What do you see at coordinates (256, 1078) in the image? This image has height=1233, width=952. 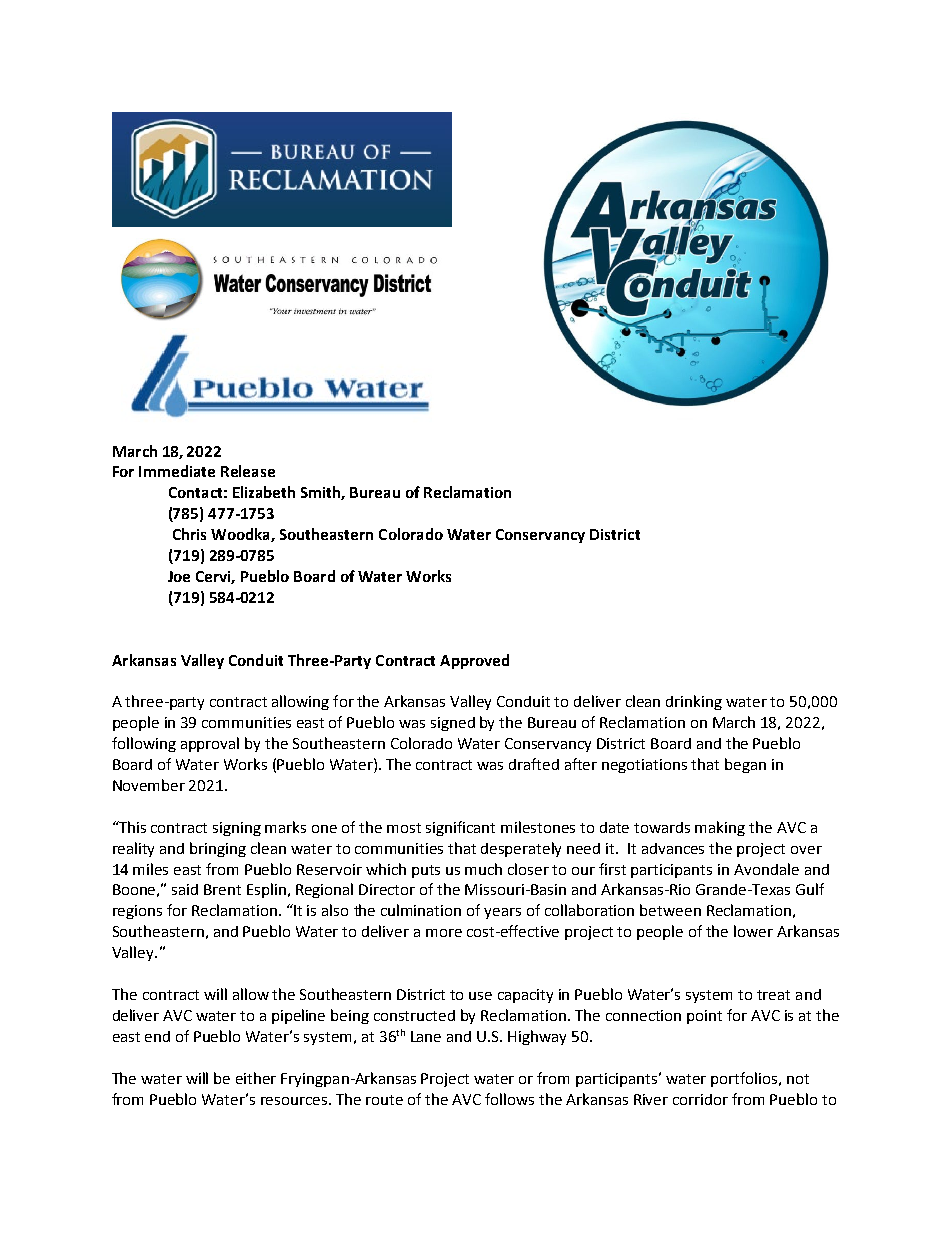 I see `either` at bounding box center [256, 1078].
